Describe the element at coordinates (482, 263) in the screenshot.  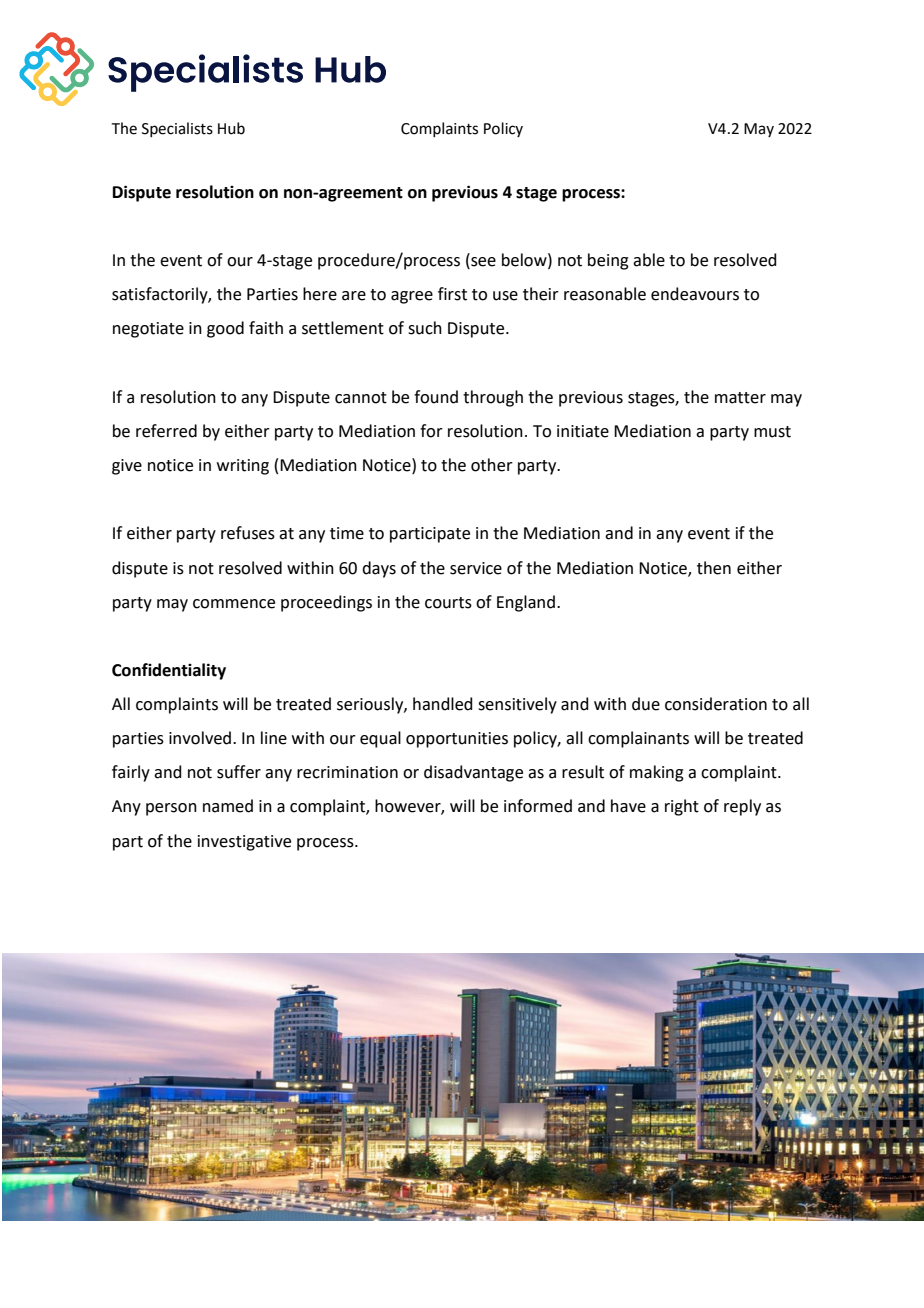
I see `see` at that location.
